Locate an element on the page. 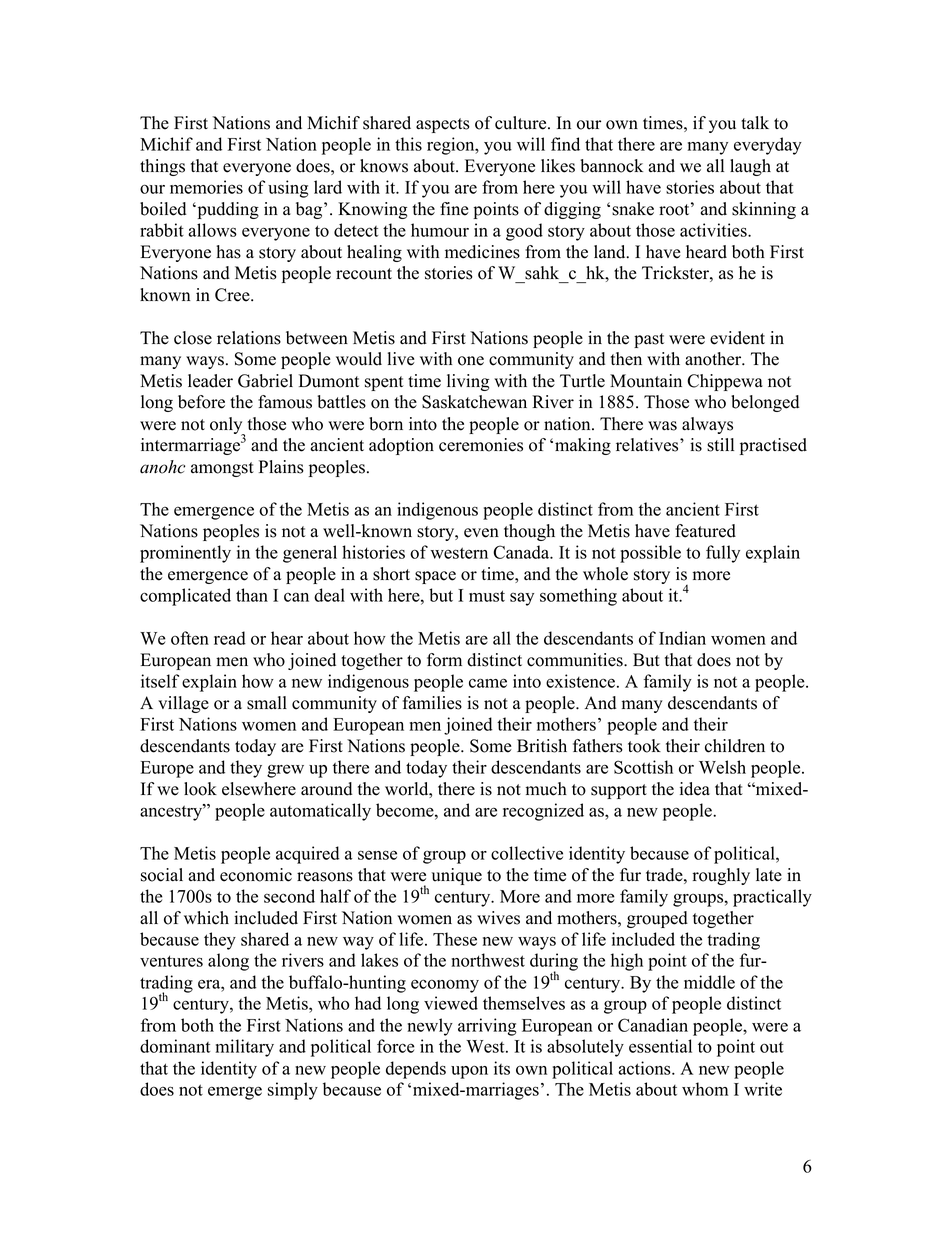 The image size is (952, 1233). evident is located at coordinates (737, 338).
